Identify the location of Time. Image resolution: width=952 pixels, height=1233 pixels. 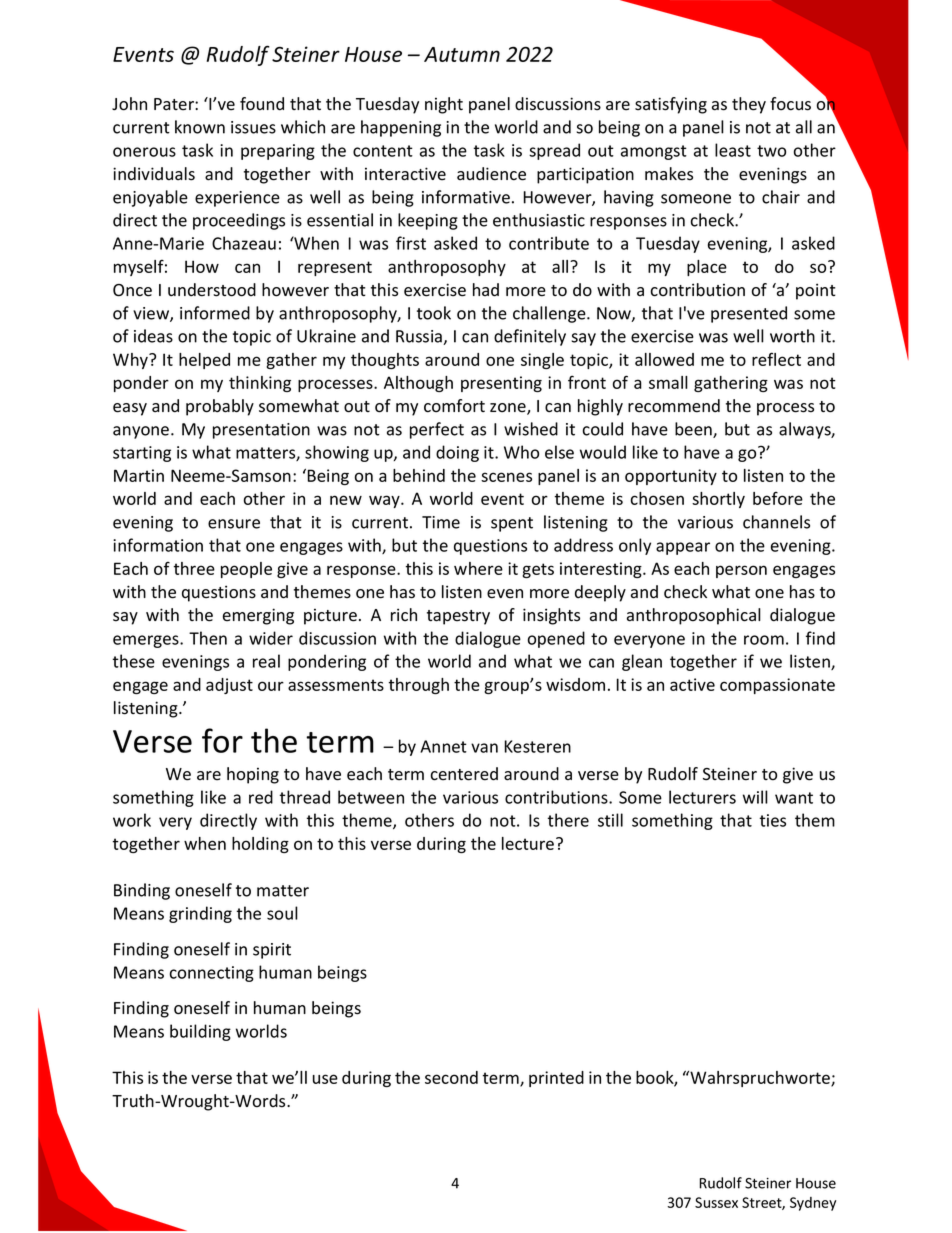
(441, 522).
